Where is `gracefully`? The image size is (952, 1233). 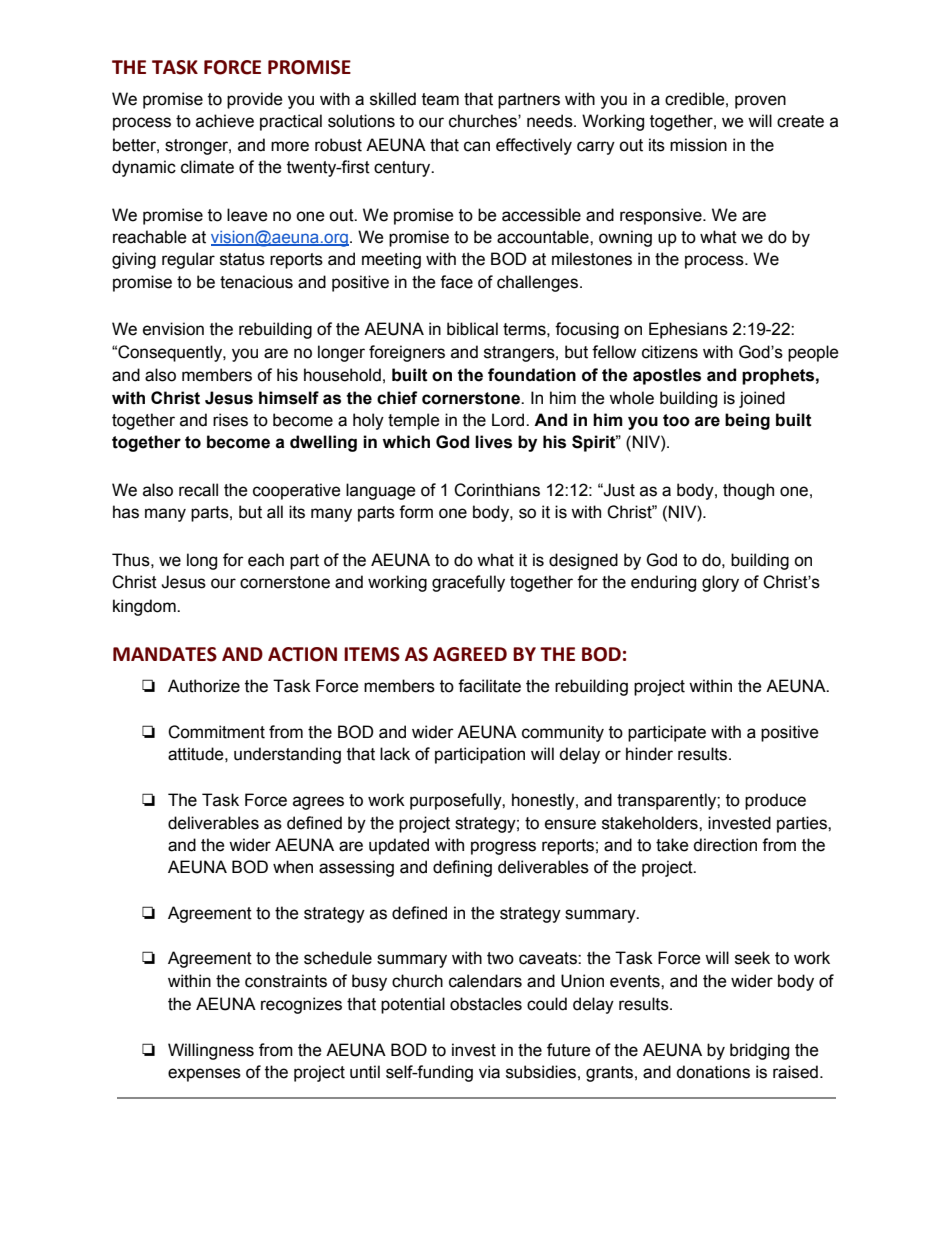 gracefully is located at coordinates (468, 583).
